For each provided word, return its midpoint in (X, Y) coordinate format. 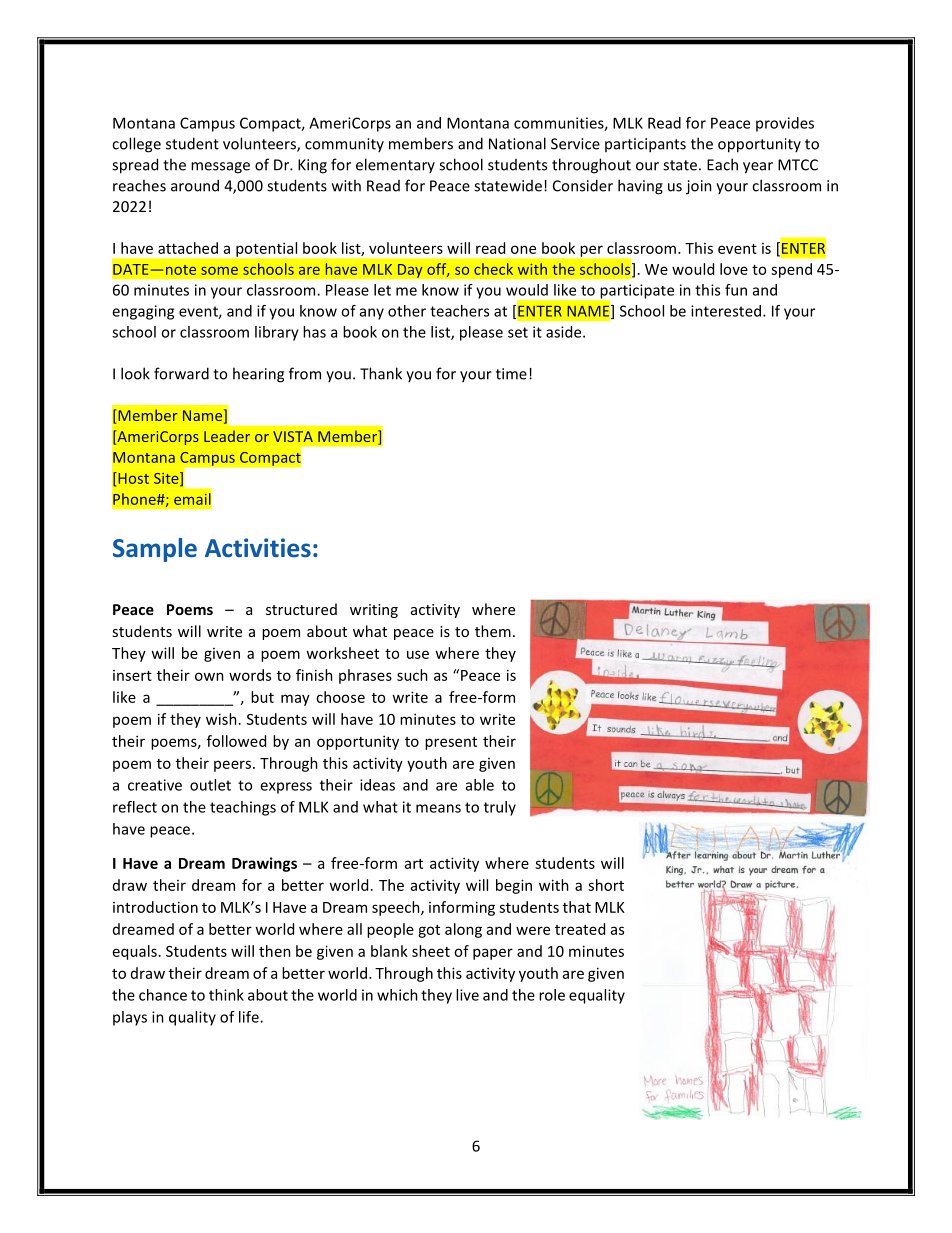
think (226, 995)
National (517, 143)
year (758, 168)
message (220, 168)
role (552, 995)
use (418, 654)
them (493, 631)
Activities (258, 547)
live (467, 995)
